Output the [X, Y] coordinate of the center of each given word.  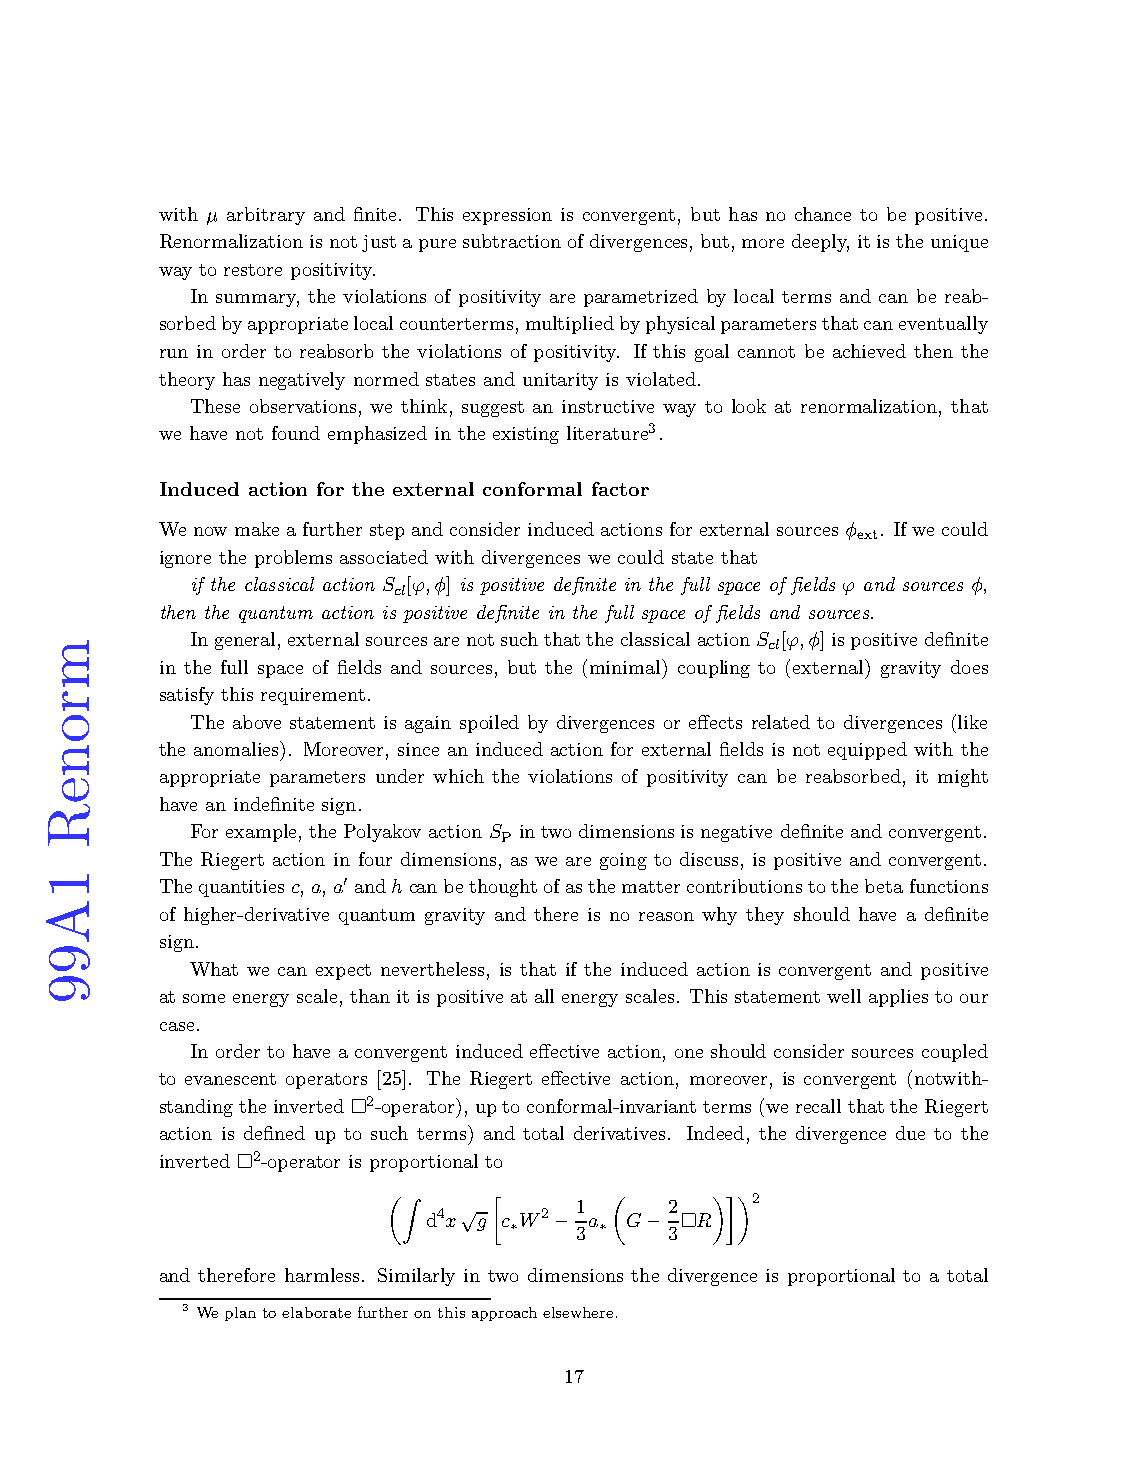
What [214, 969]
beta [884, 886]
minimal [626, 666]
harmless [324, 1275]
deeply [820, 243]
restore [253, 270]
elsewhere [578, 1312]
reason [666, 916]
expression [507, 216]
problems [293, 559]
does [969, 667]
